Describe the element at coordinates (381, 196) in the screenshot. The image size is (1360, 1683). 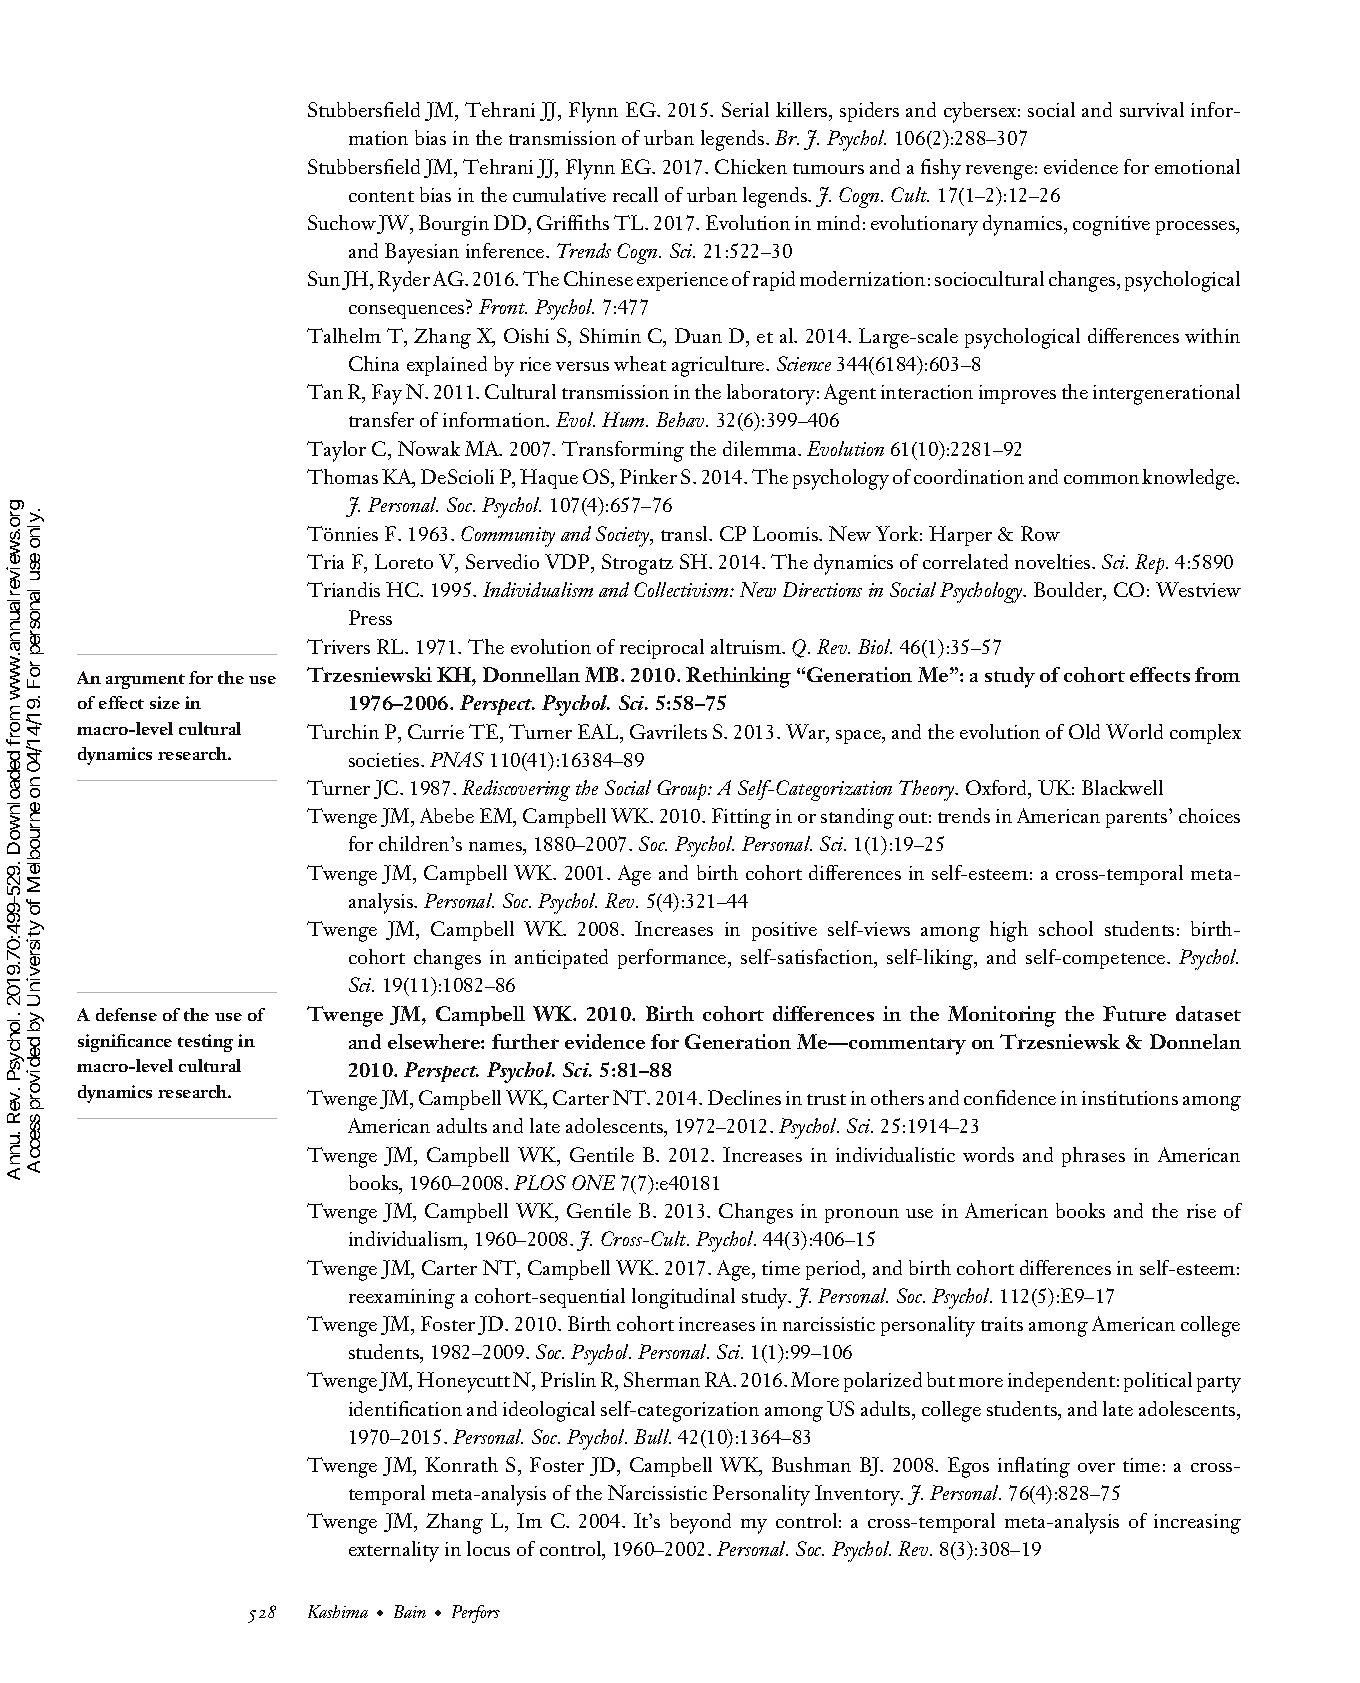
I see `content` at that location.
